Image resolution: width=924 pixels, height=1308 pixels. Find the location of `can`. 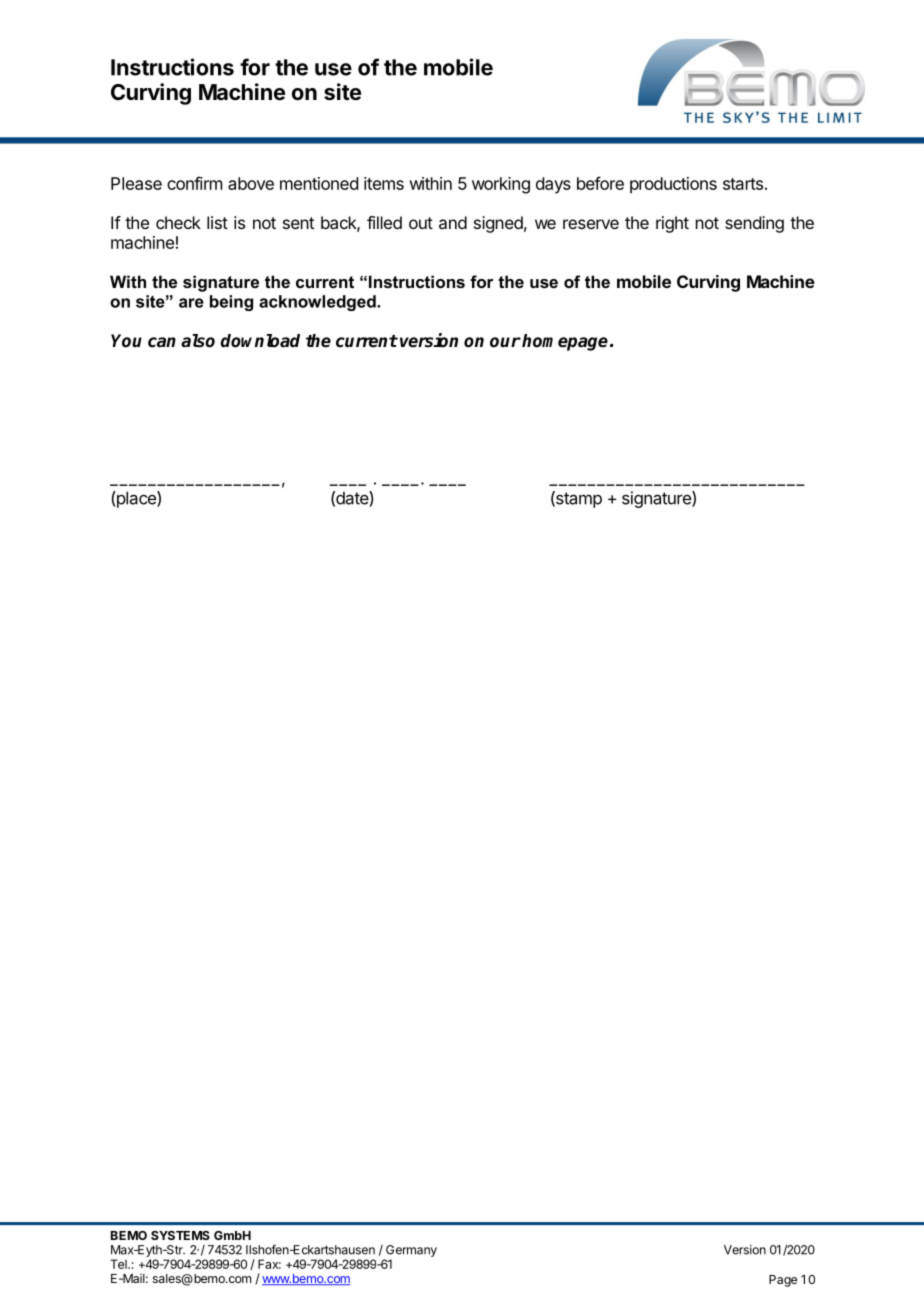

can is located at coordinates (162, 342).
